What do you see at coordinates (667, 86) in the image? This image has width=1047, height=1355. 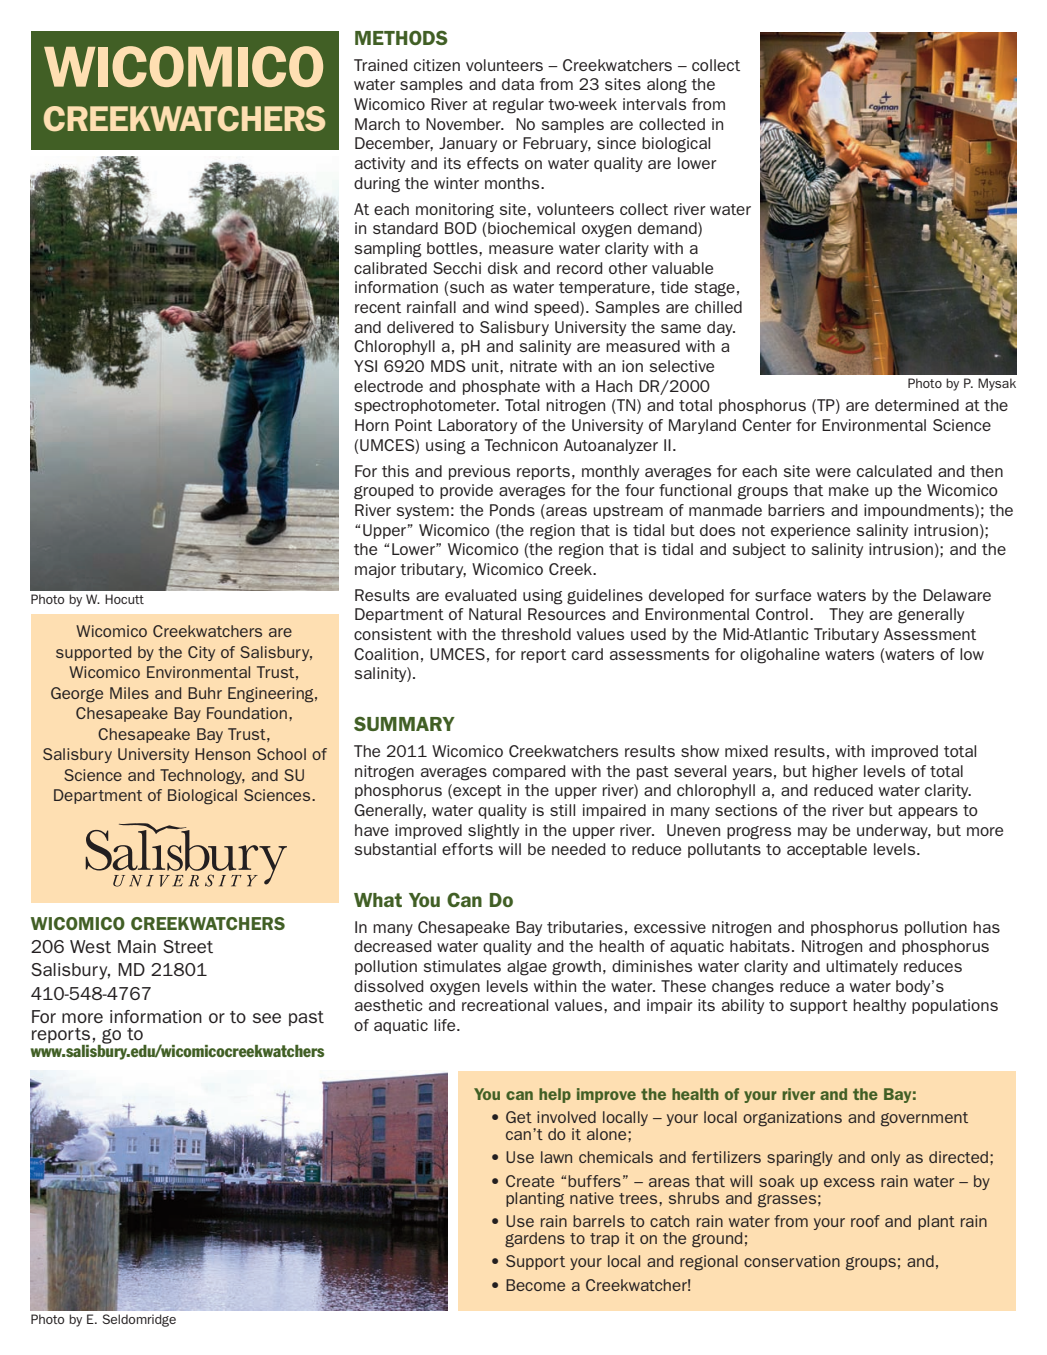 I see `along` at bounding box center [667, 86].
